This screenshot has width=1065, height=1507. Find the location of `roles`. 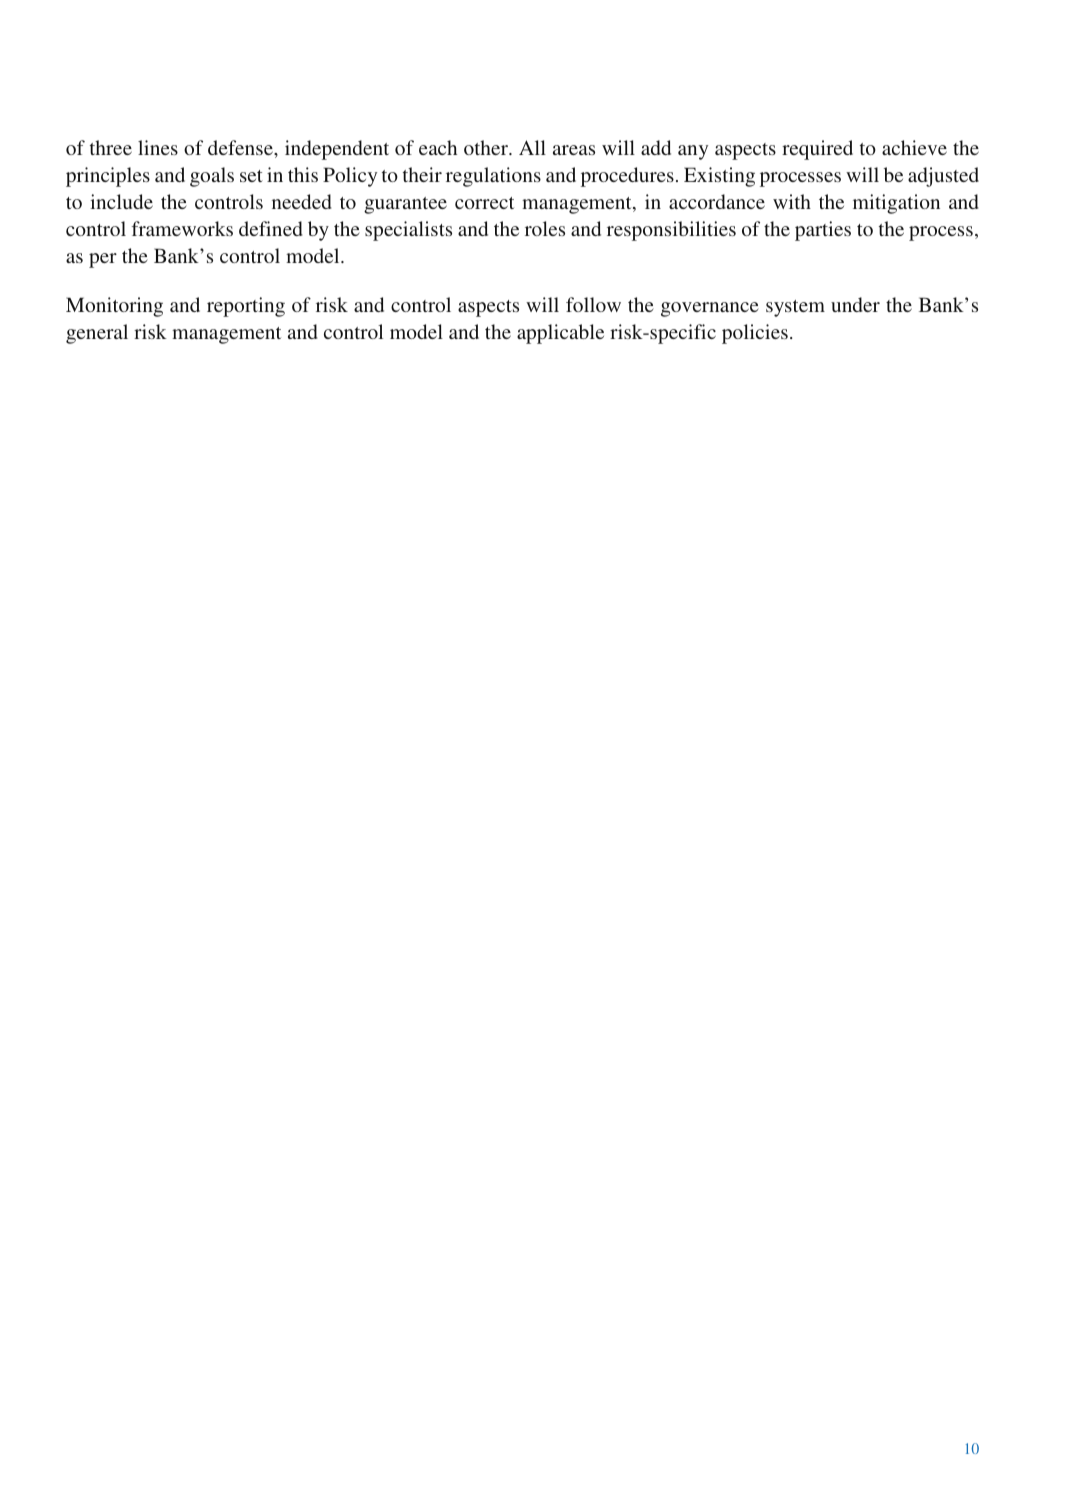

roles is located at coordinates (545, 228).
